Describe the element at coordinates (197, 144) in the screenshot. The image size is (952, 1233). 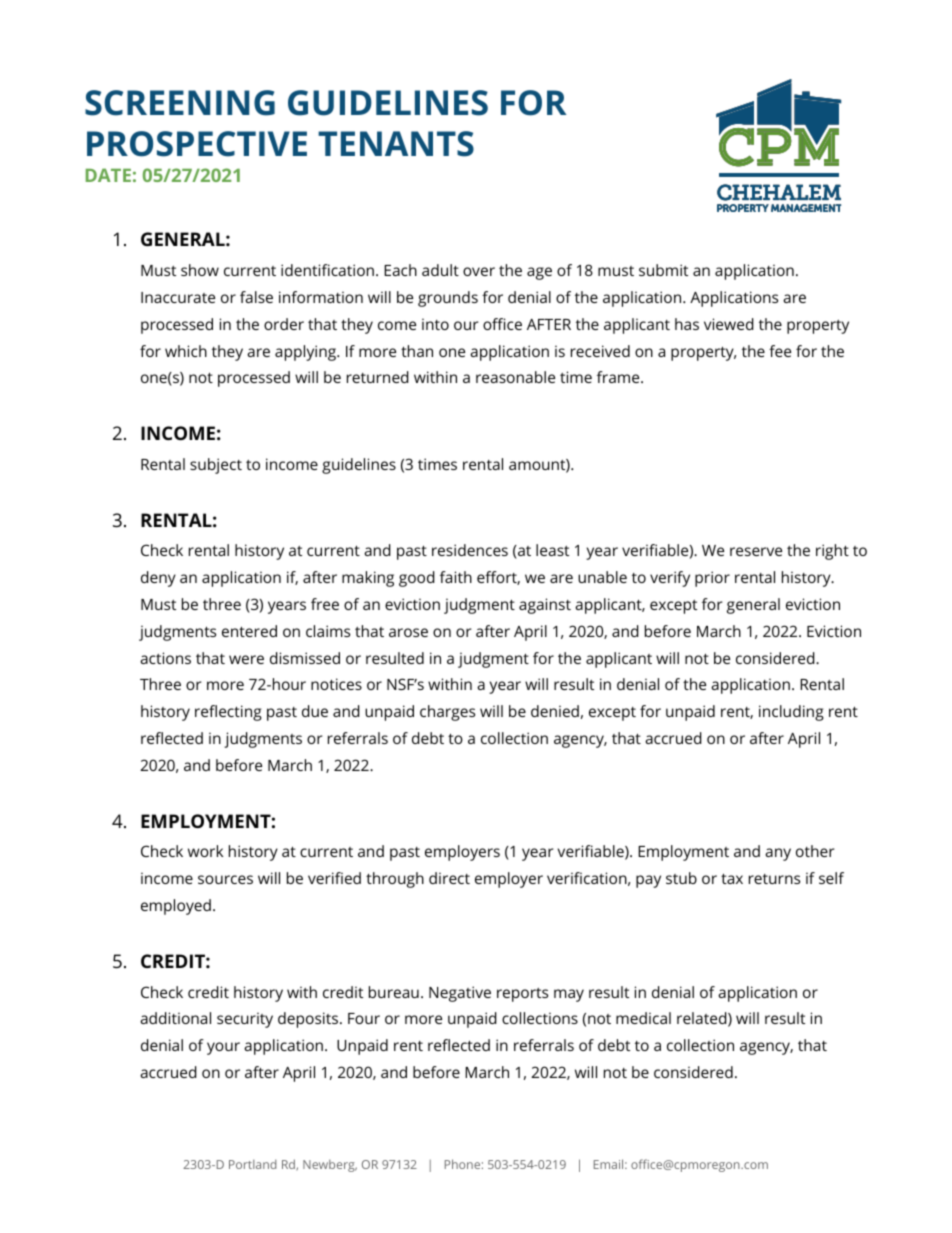
I see `PROSPECTIVE` at that location.
